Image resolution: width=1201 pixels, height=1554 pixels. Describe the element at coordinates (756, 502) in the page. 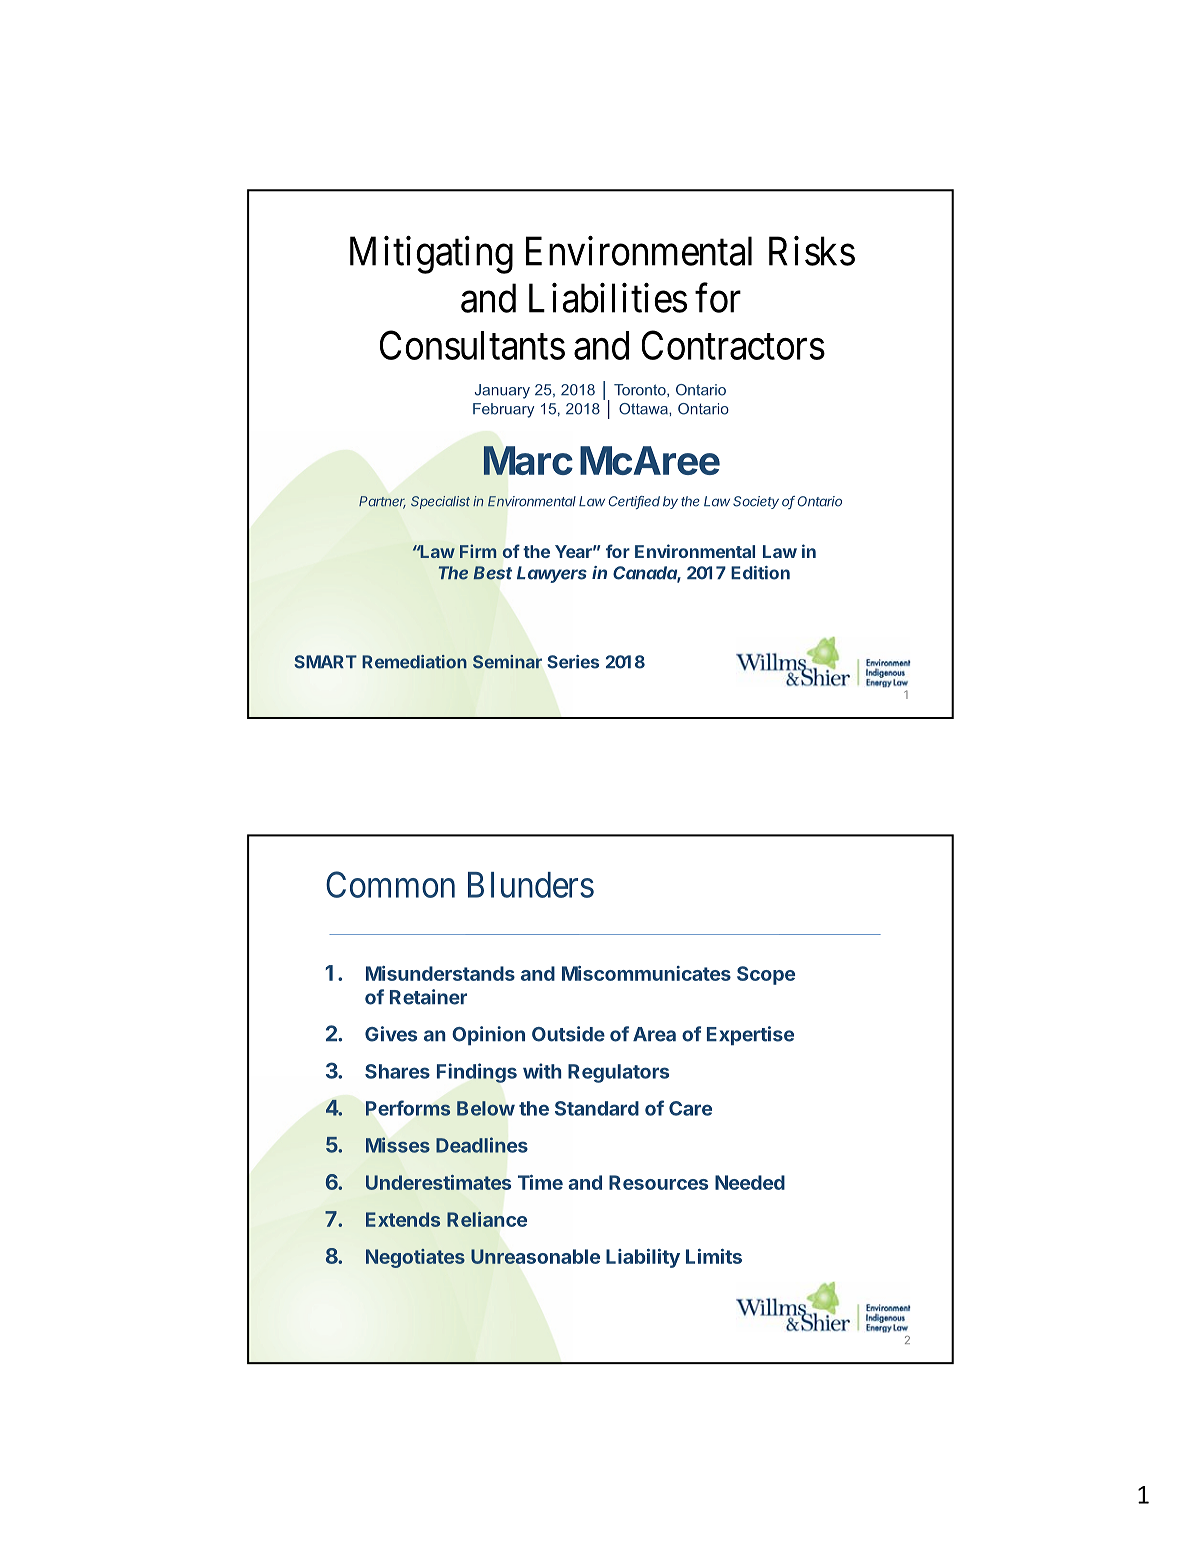

I see `Society` at that location.
